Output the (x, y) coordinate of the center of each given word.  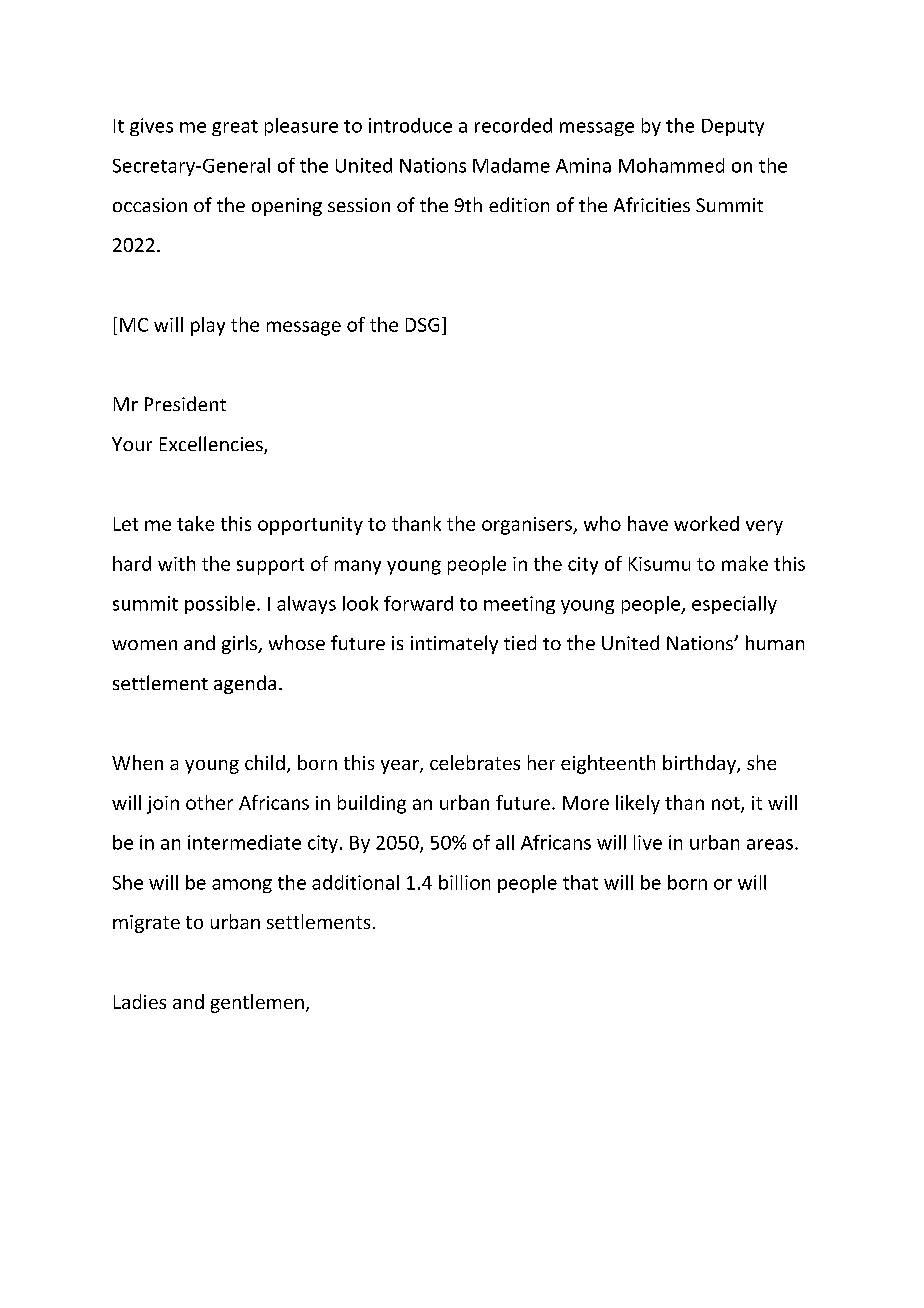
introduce (410, 125)
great (235, 128)
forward (418, 603)
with (176, 563)
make (745, 563)
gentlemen (257, 1003)
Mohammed (671, 165)
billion (464, 882)
